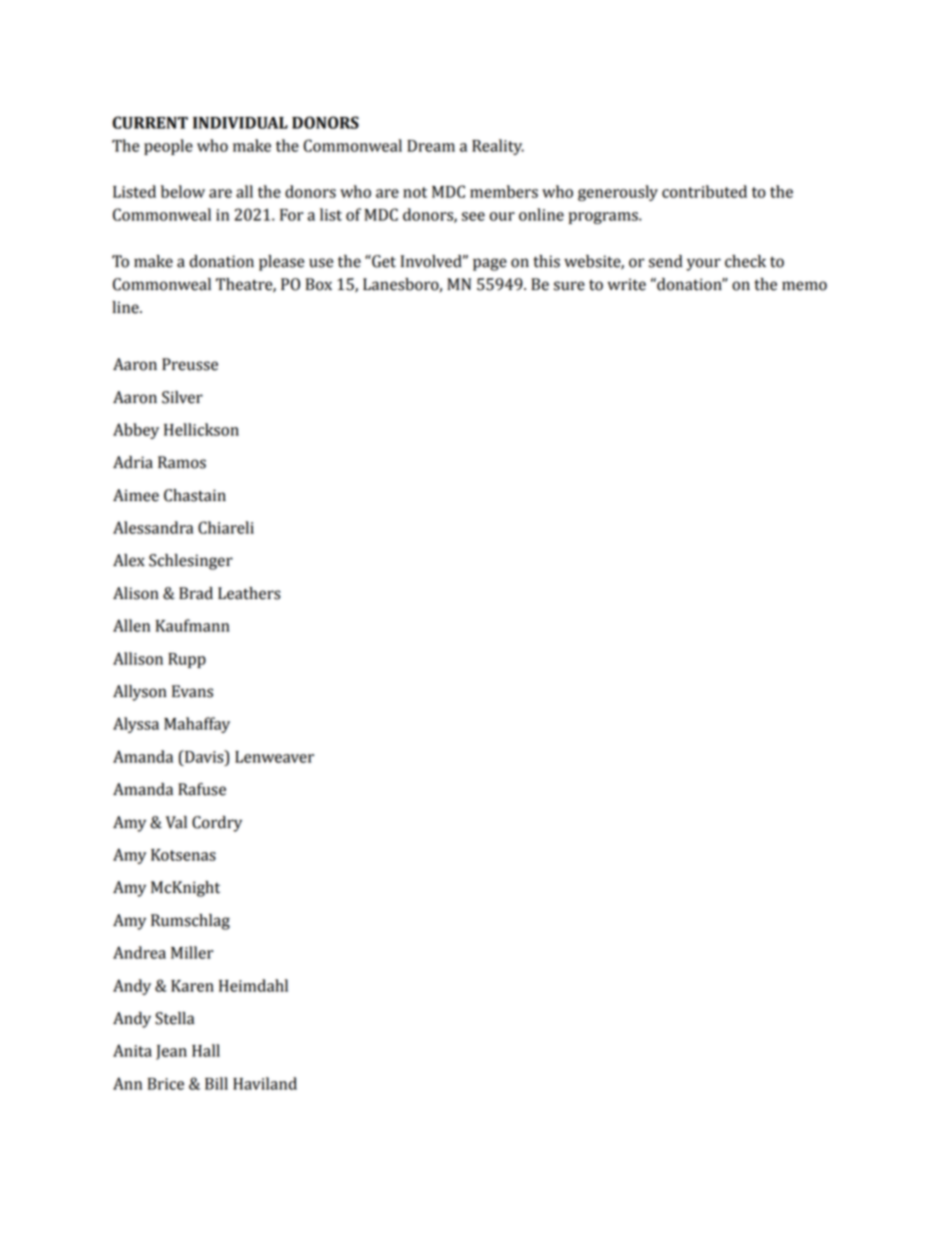 This screenshot has height=1233, width=952. Describe the element at coordinates (704, 191) in the screenshot. I see `contributed` at that location.
